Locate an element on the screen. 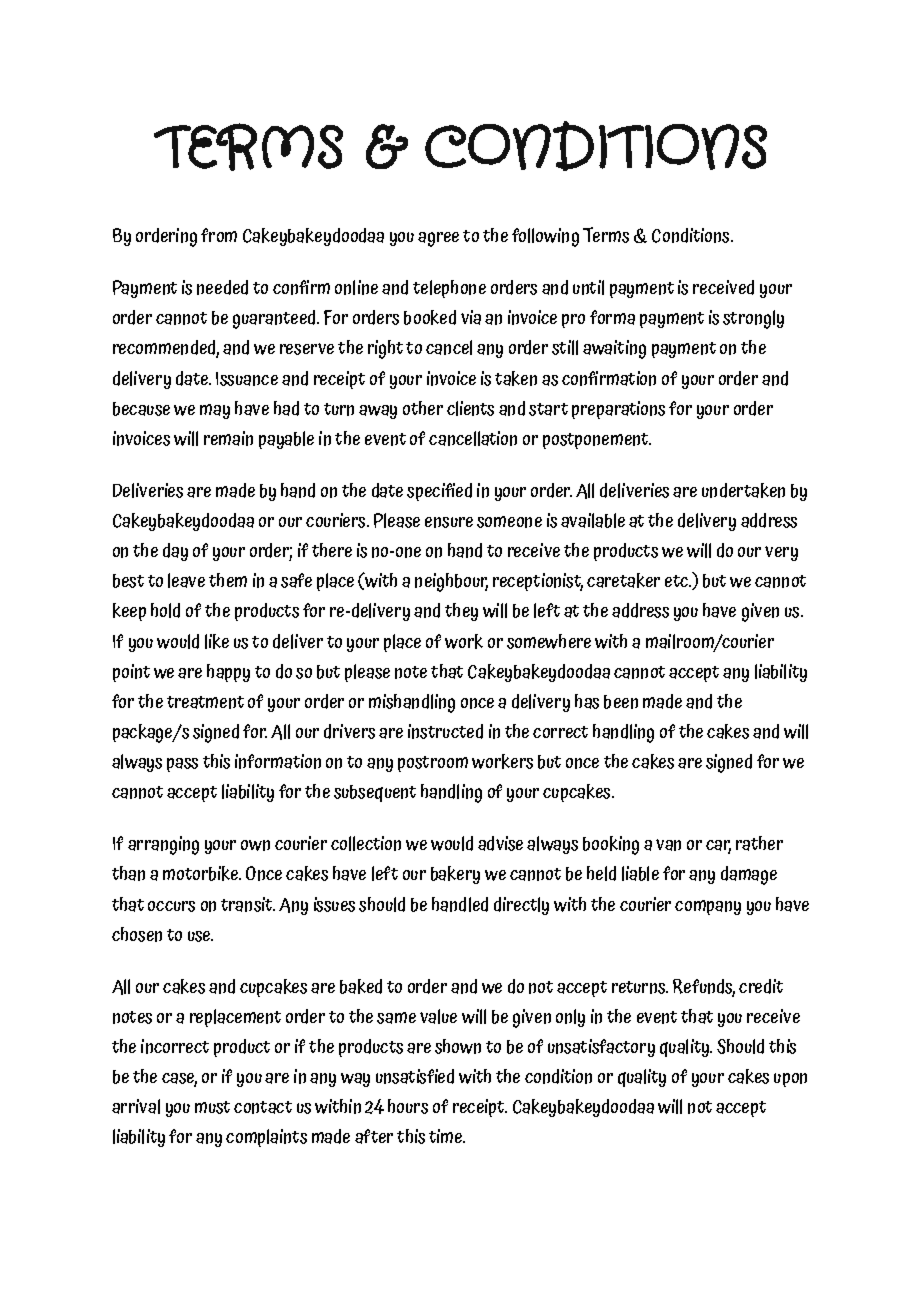 The width and height of the screenshot is (924, 1307). strongly is located at coordinates (753, 319).
